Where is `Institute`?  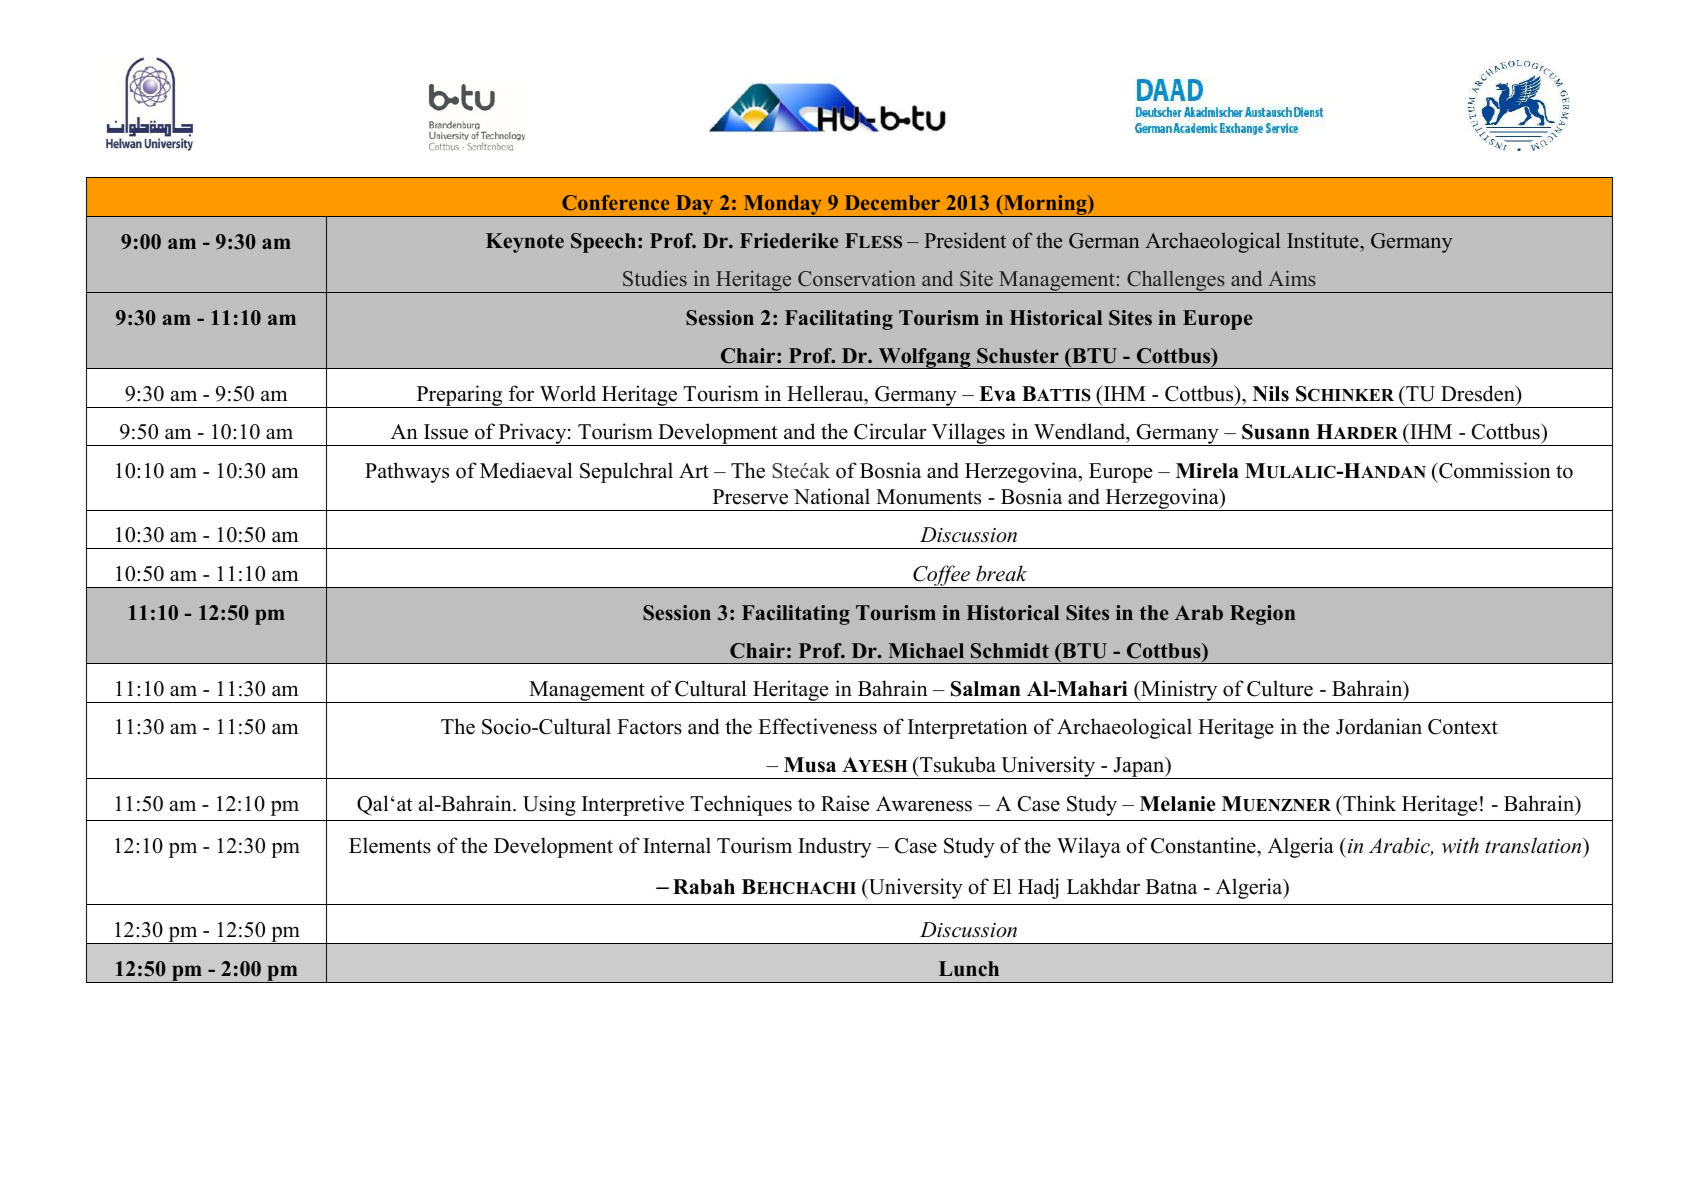
Institute is located at coordinates (1324, 242).
